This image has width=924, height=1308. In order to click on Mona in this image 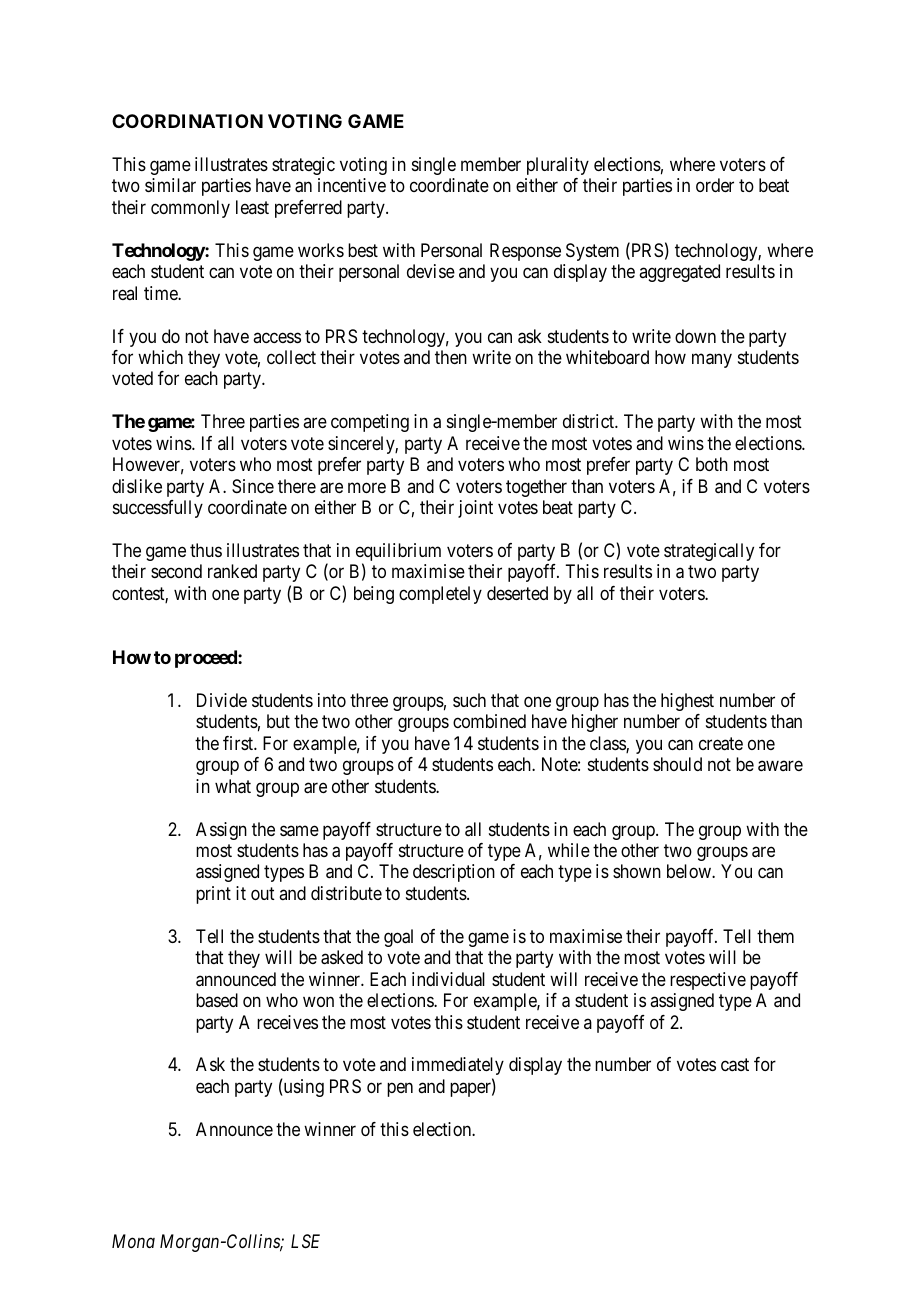, I will do `click(133, 1241)`.
